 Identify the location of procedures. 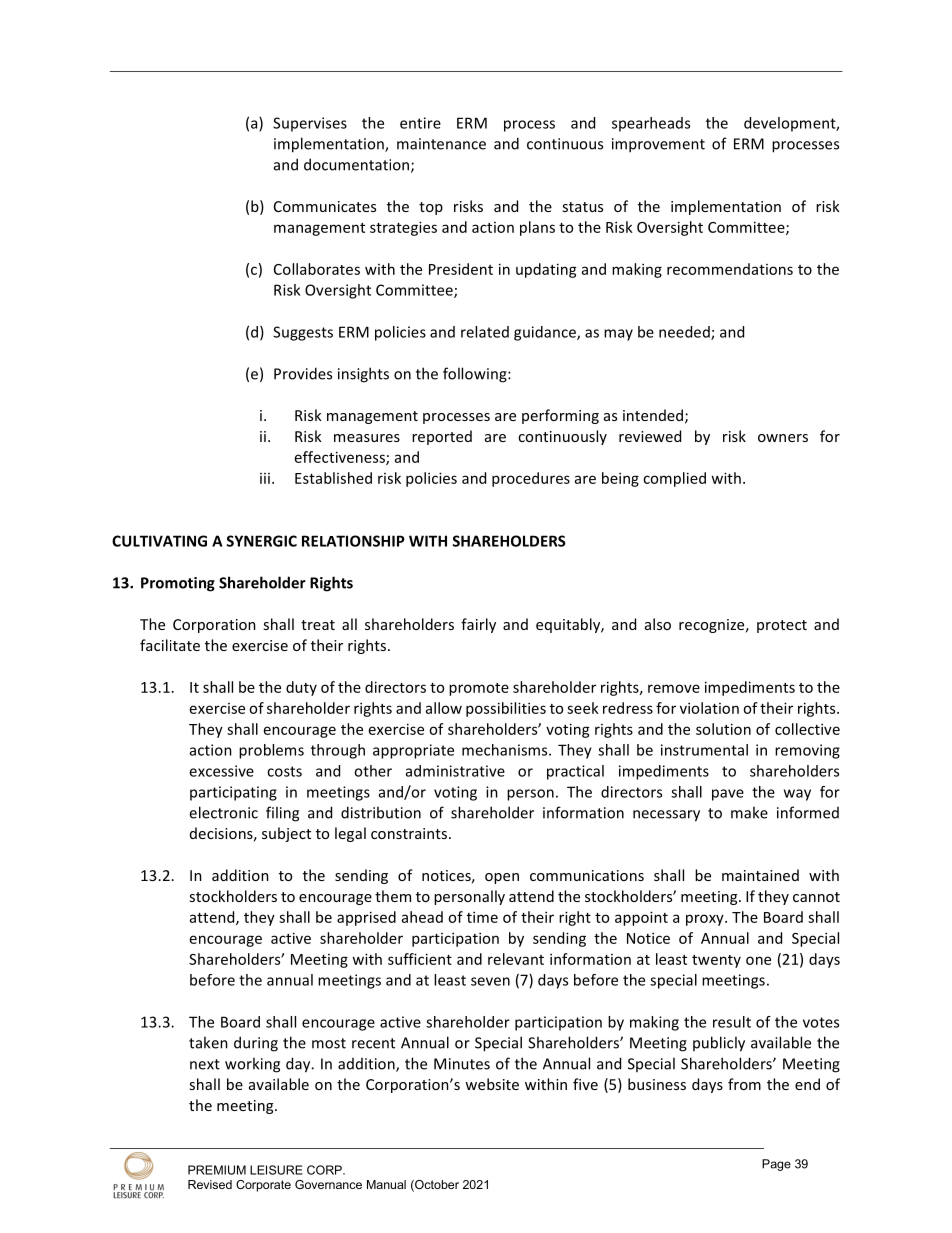
(531, 479).
